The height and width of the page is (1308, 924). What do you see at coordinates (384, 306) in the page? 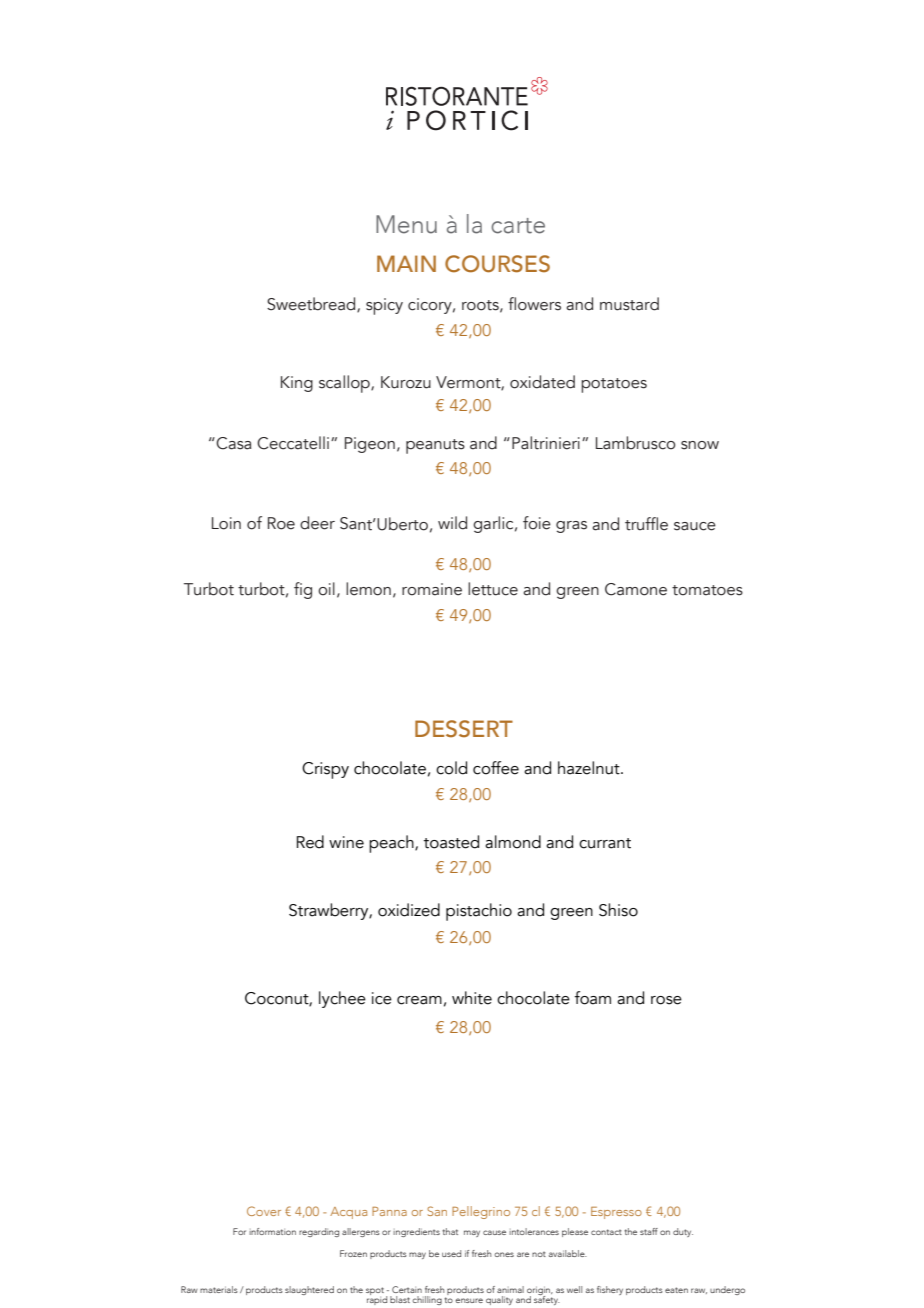
I see `spicy` at bounding box center [384, 306].
